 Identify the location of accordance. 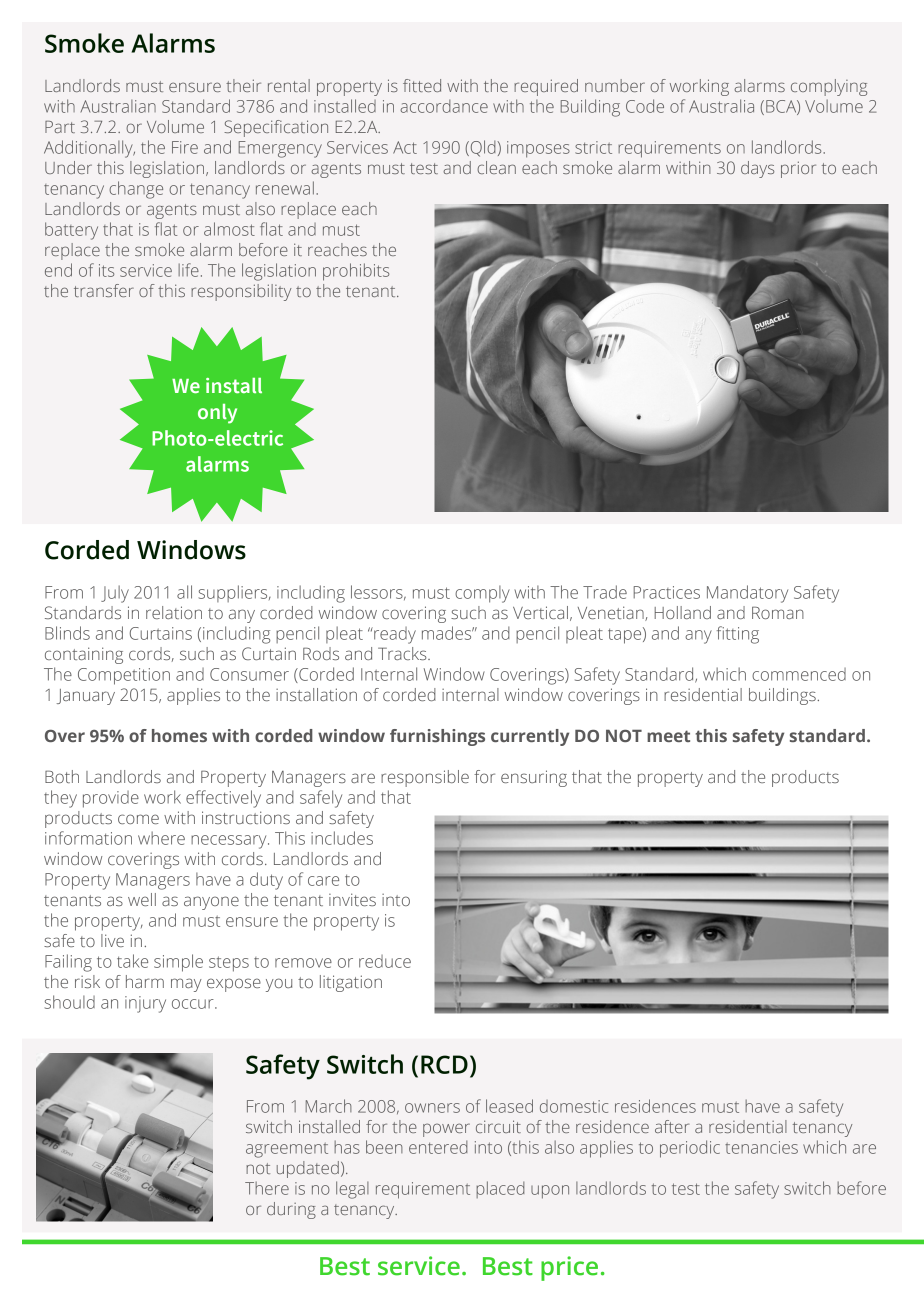
(444, 106).
